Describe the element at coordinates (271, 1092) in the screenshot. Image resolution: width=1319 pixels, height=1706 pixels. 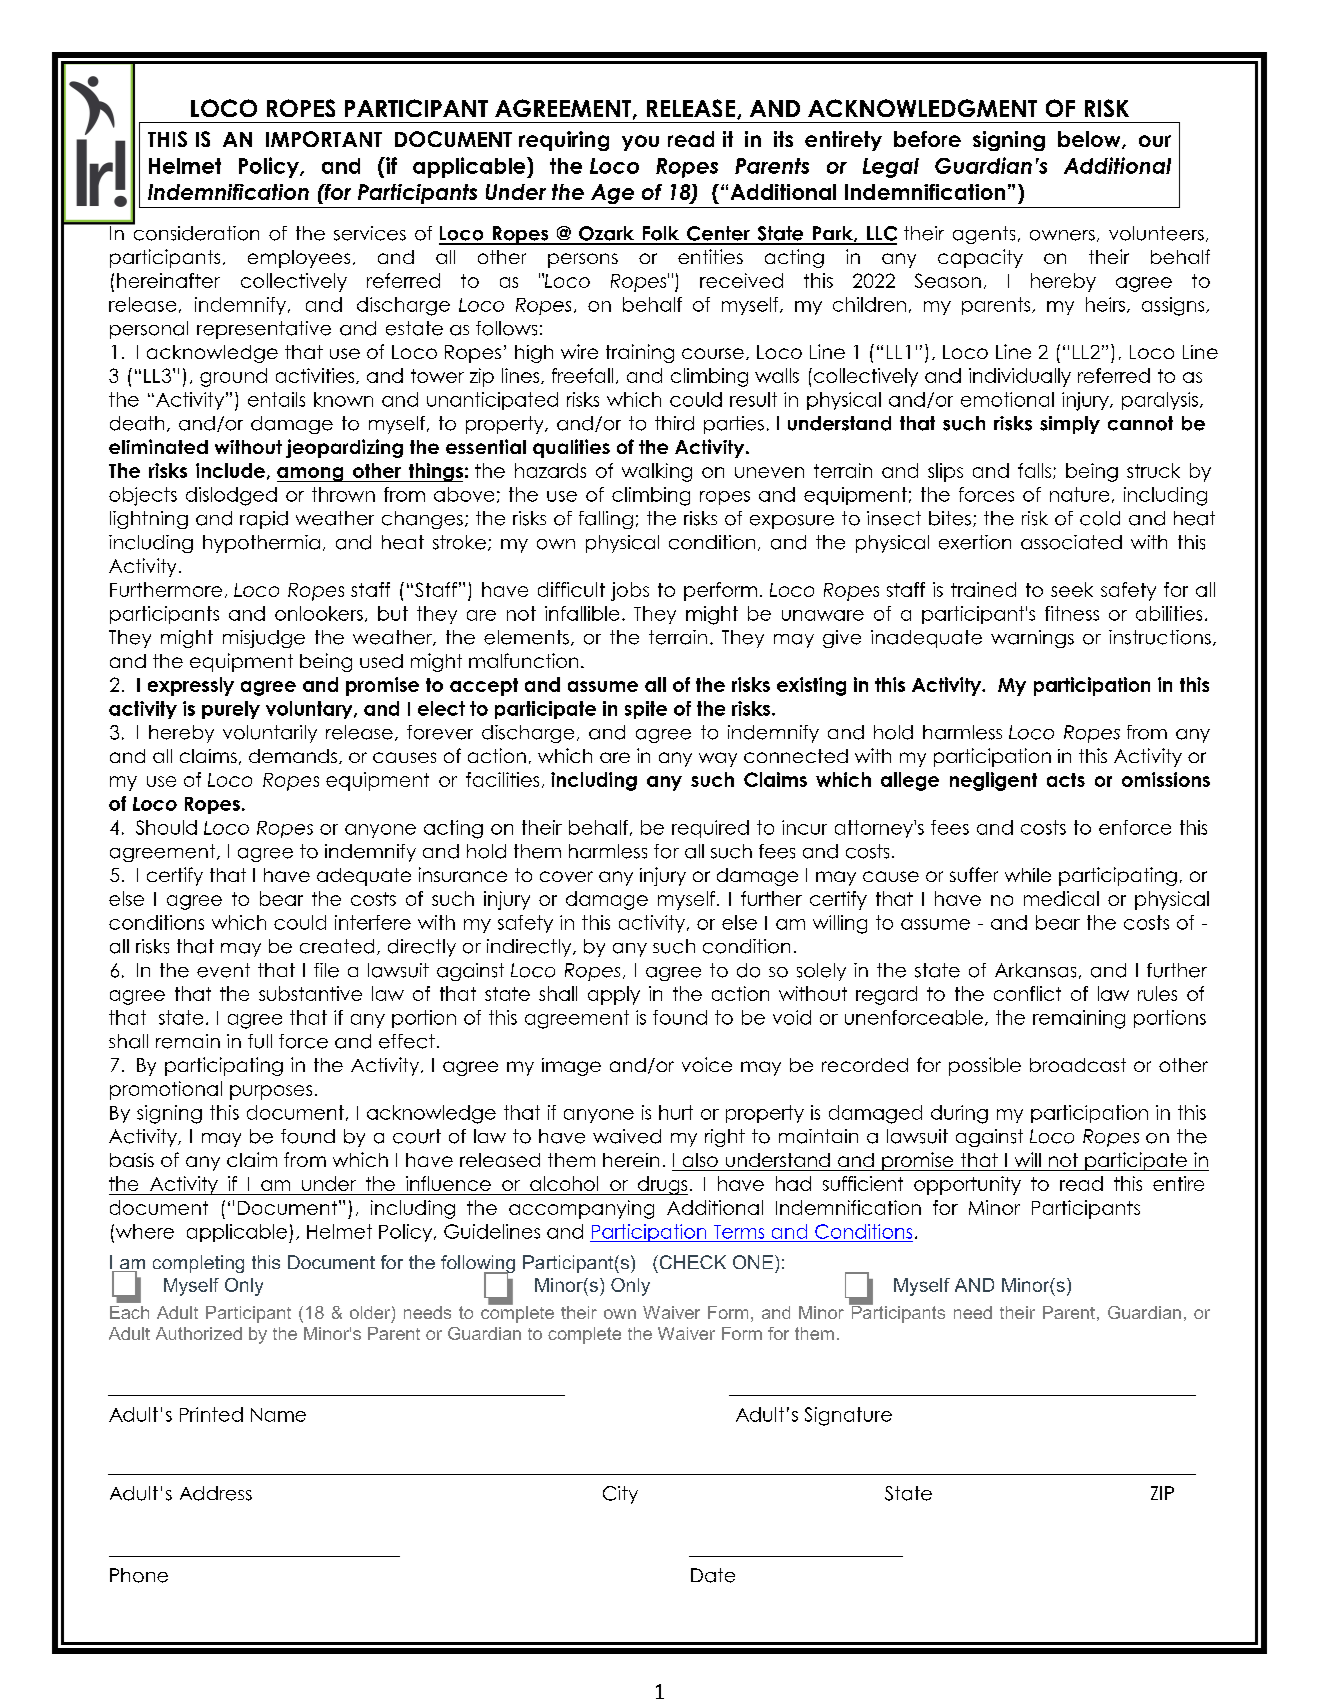
I see `purposes` at that location.
